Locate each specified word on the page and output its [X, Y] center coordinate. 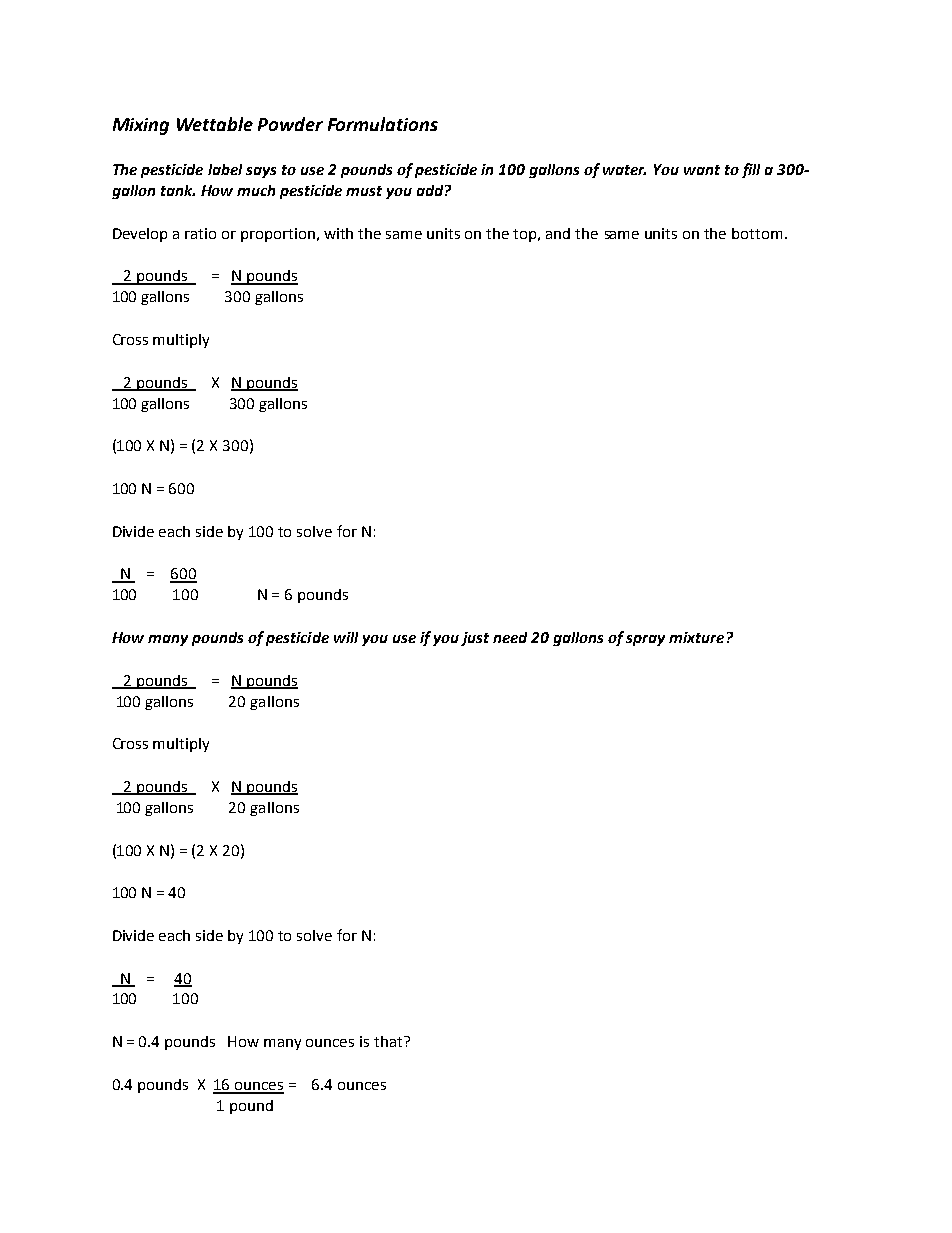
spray [645, 640]
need [510, 637]
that [389, 1041]
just [475, 639]
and [558, 233]
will [346, 637]
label [225, 169]
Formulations [383, 124]
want [702, 170]
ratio [200, 233]
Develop [140, 235]
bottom [757, 233]
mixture [696, 637]
